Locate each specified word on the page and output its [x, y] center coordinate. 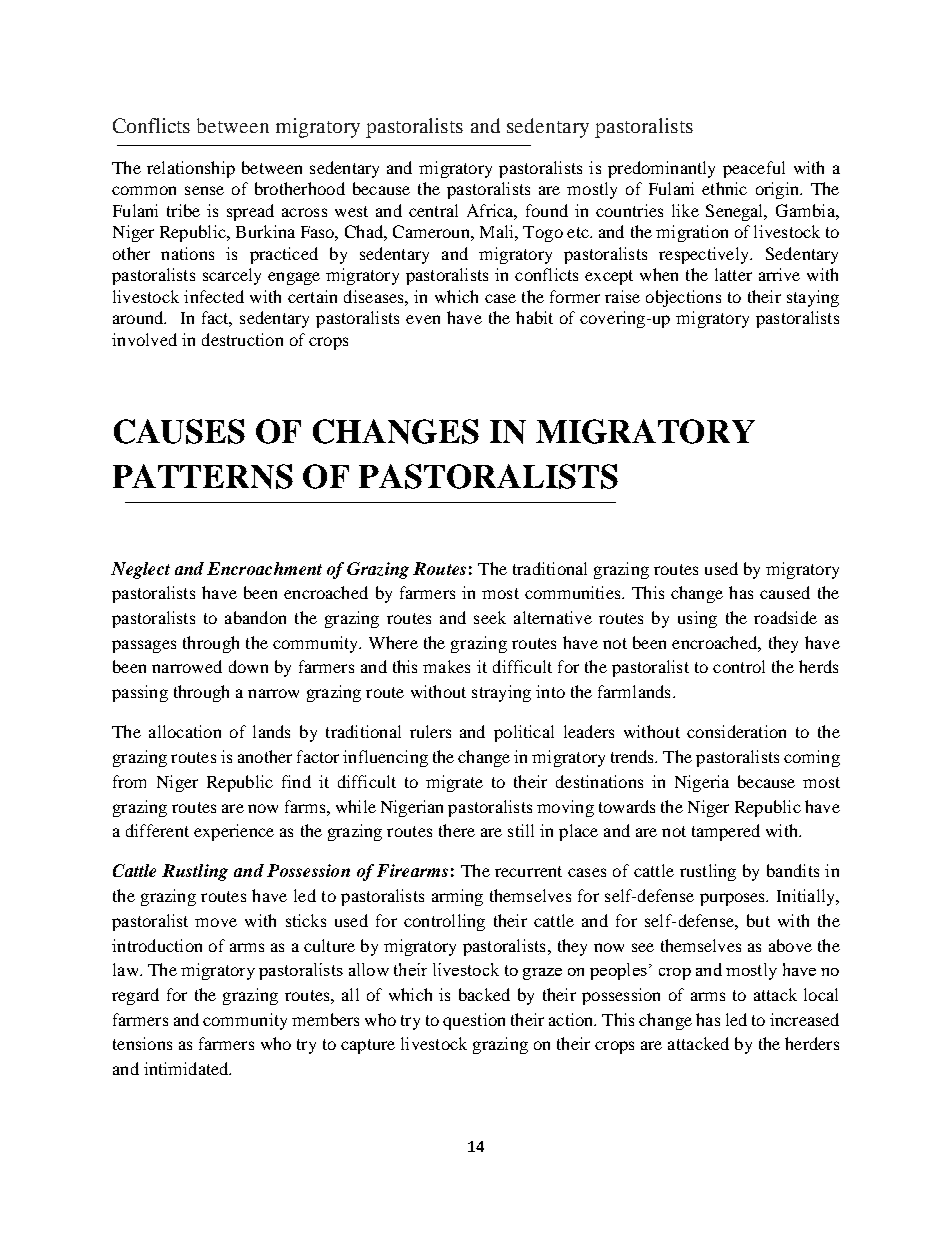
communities [574, 592]
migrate [454, 783]
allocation [185, 731]
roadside [785, 617]
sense [204, 190]
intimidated [187, 1068]
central [433, 210]
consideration [736, 731]
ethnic [724, 188]
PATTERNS [203, 476]
